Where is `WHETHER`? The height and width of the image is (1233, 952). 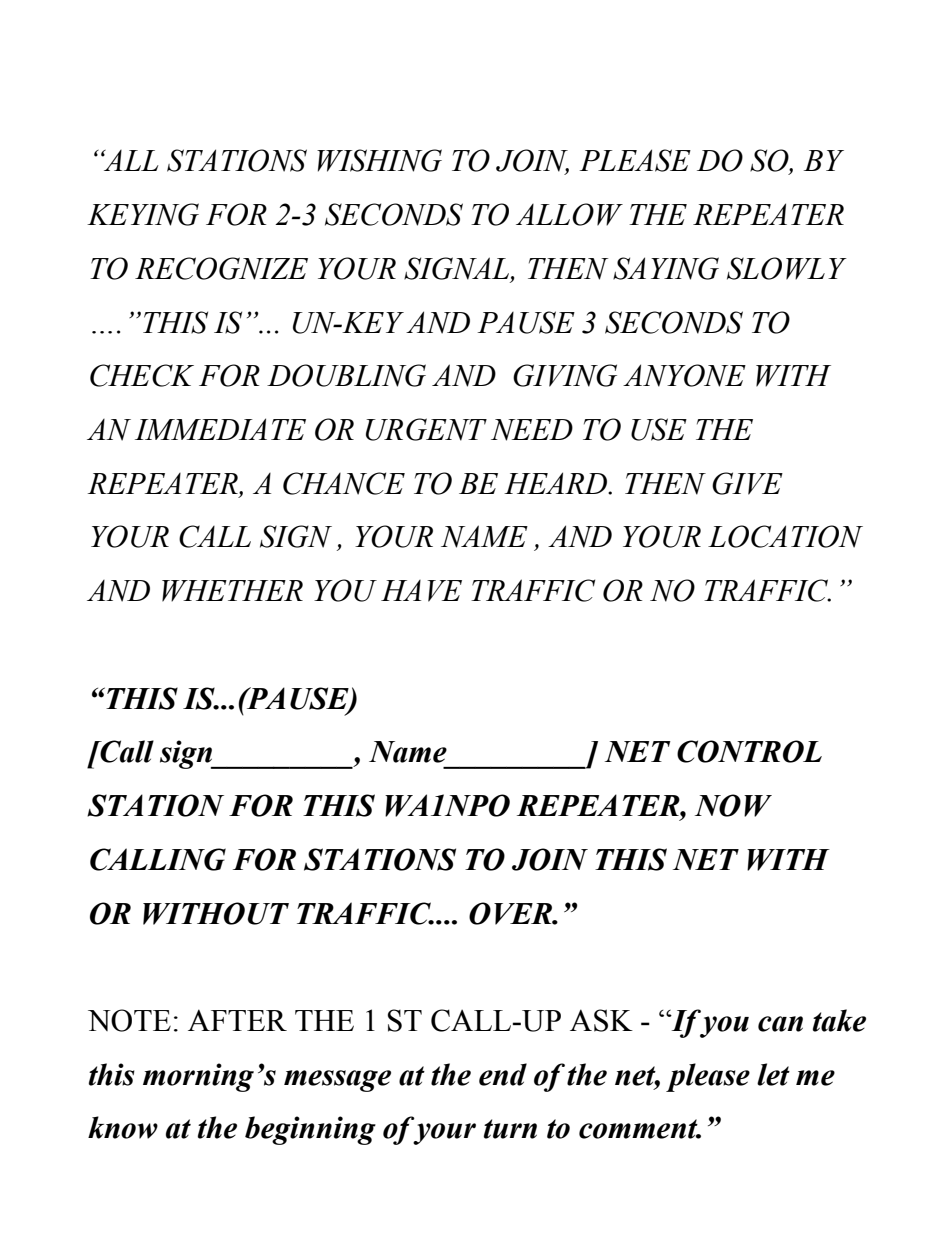 WHETHER is located at coordinates (232, 591).
